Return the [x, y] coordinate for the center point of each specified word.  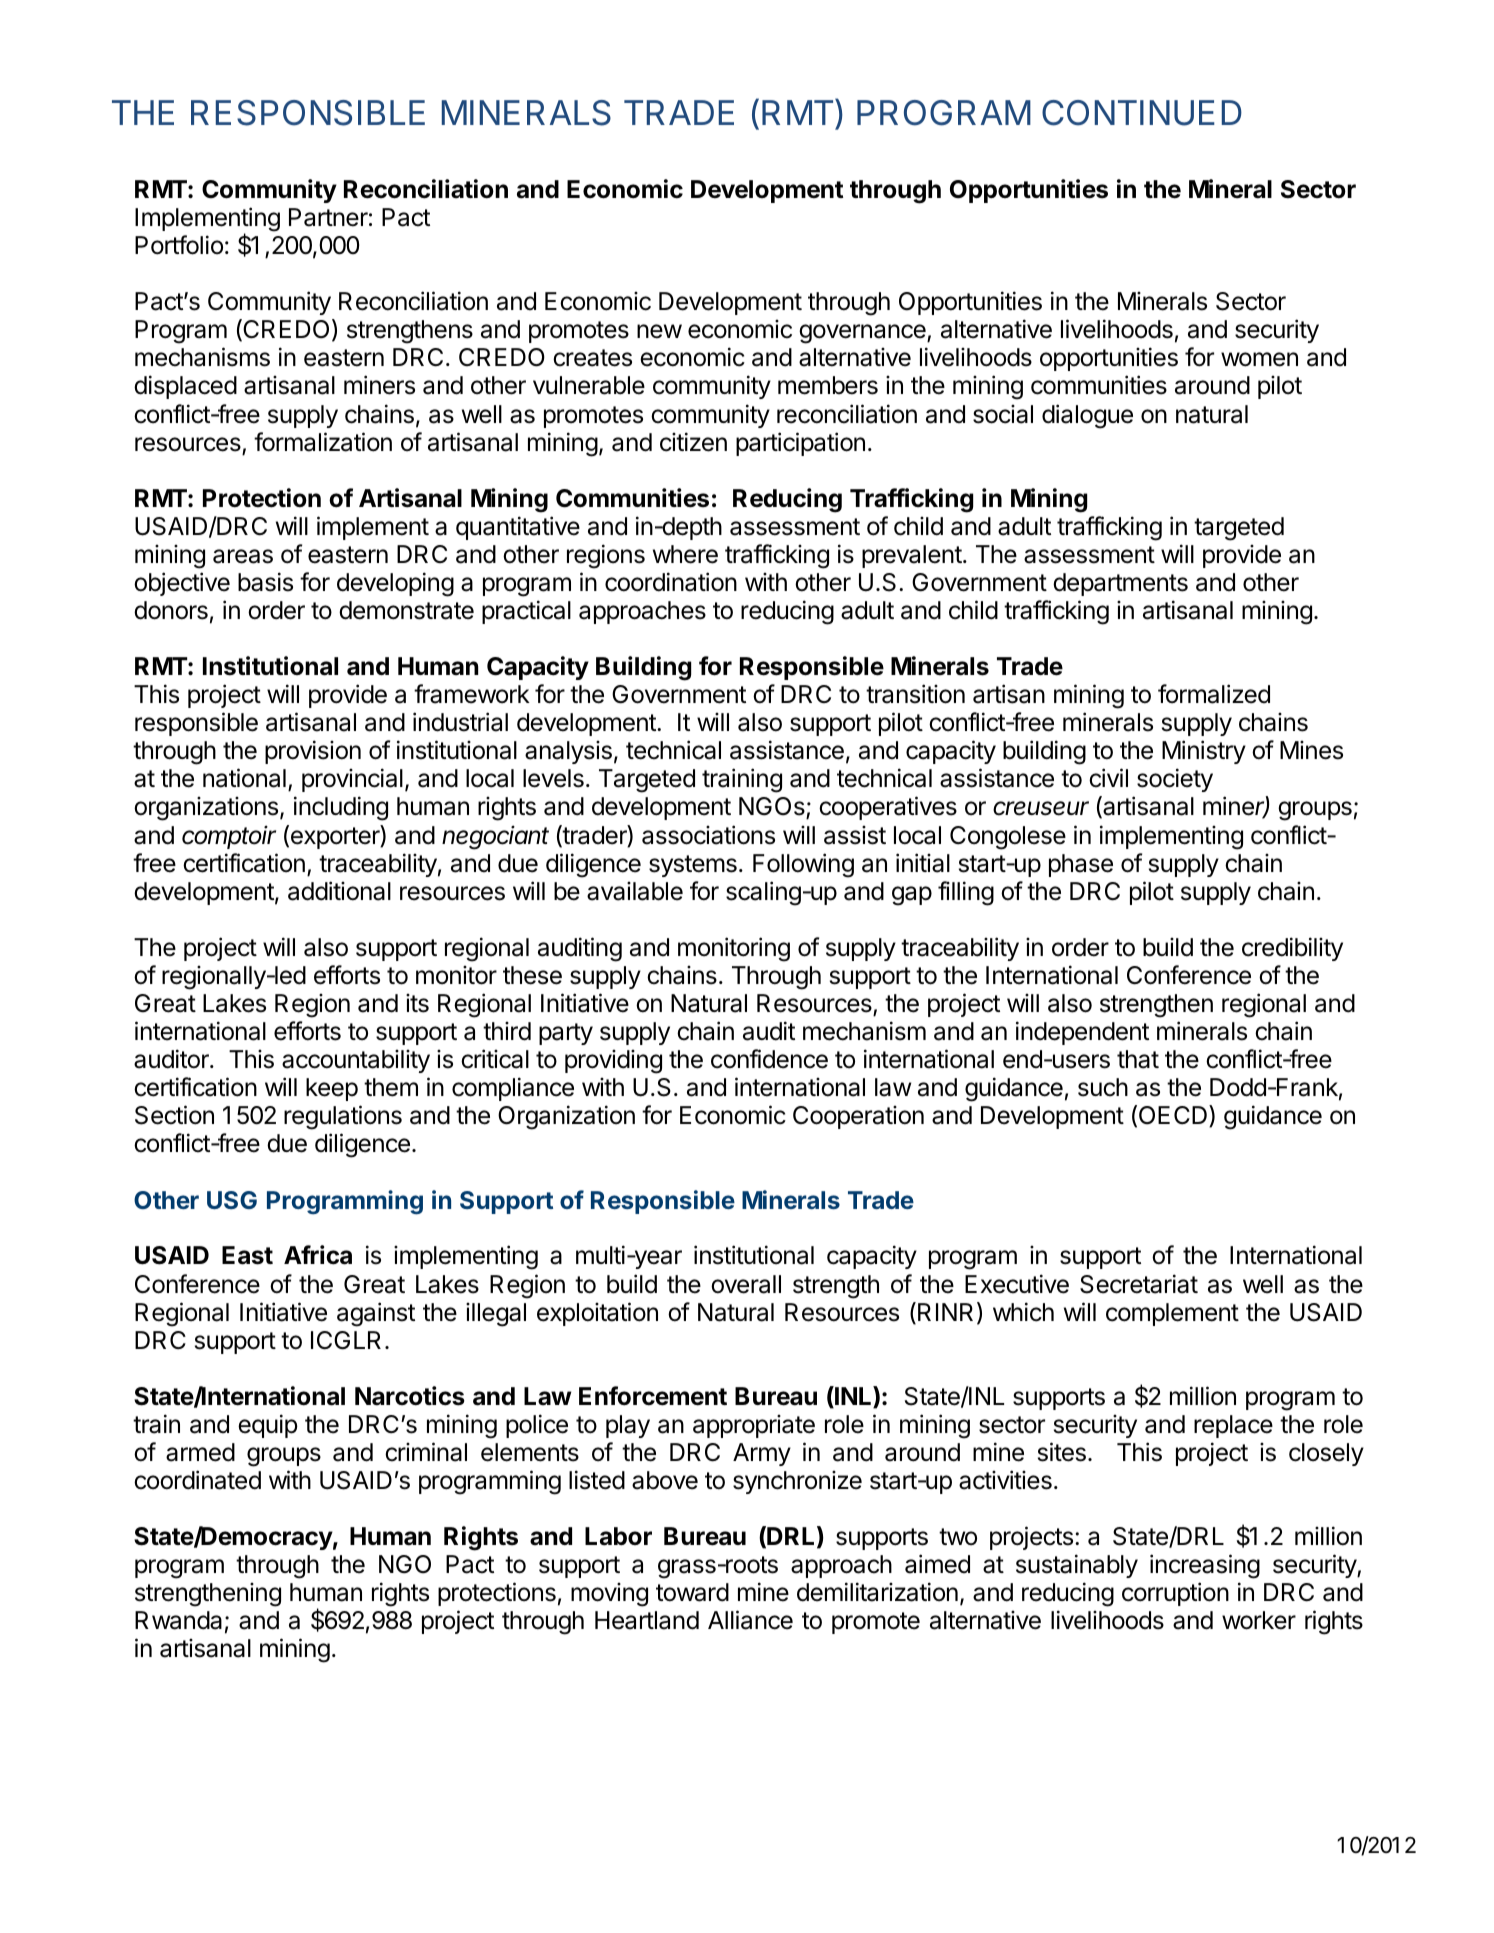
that [1138, 1059]
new [659, 331]
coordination [671, 582]
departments [1120, 584]
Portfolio [179, 245]
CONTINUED [1142, 113]
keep [332, 1089]
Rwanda [178, 1620]
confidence [769, 1059]
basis [265, 582]
